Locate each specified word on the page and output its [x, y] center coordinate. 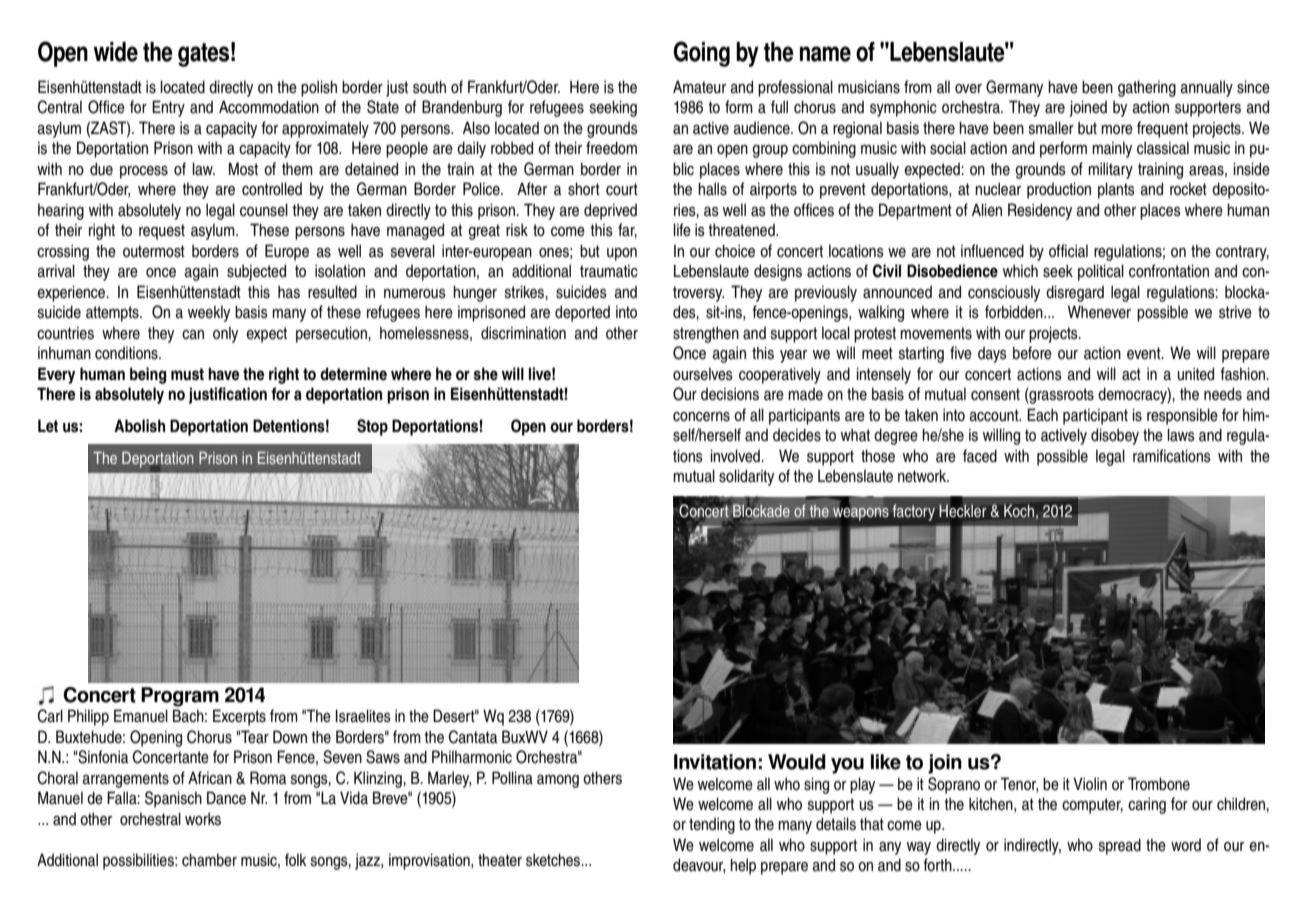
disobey [1115, 436]
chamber [209, 860]
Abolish [139, 426]
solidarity [746, 477]
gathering [1147, 88]
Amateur [699, 87]
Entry [168, 108]
